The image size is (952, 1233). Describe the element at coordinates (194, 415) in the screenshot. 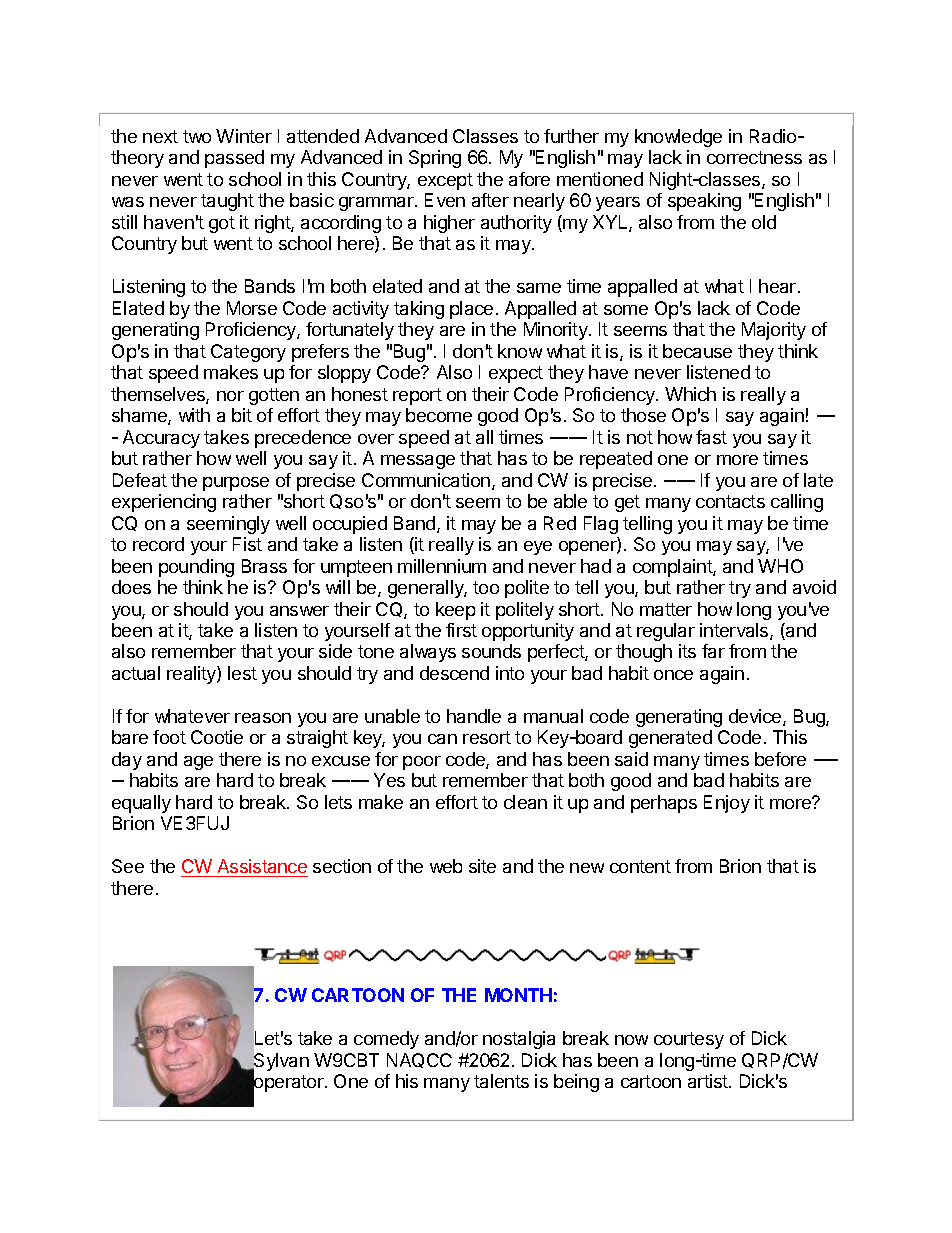

I see `with` at that location.
